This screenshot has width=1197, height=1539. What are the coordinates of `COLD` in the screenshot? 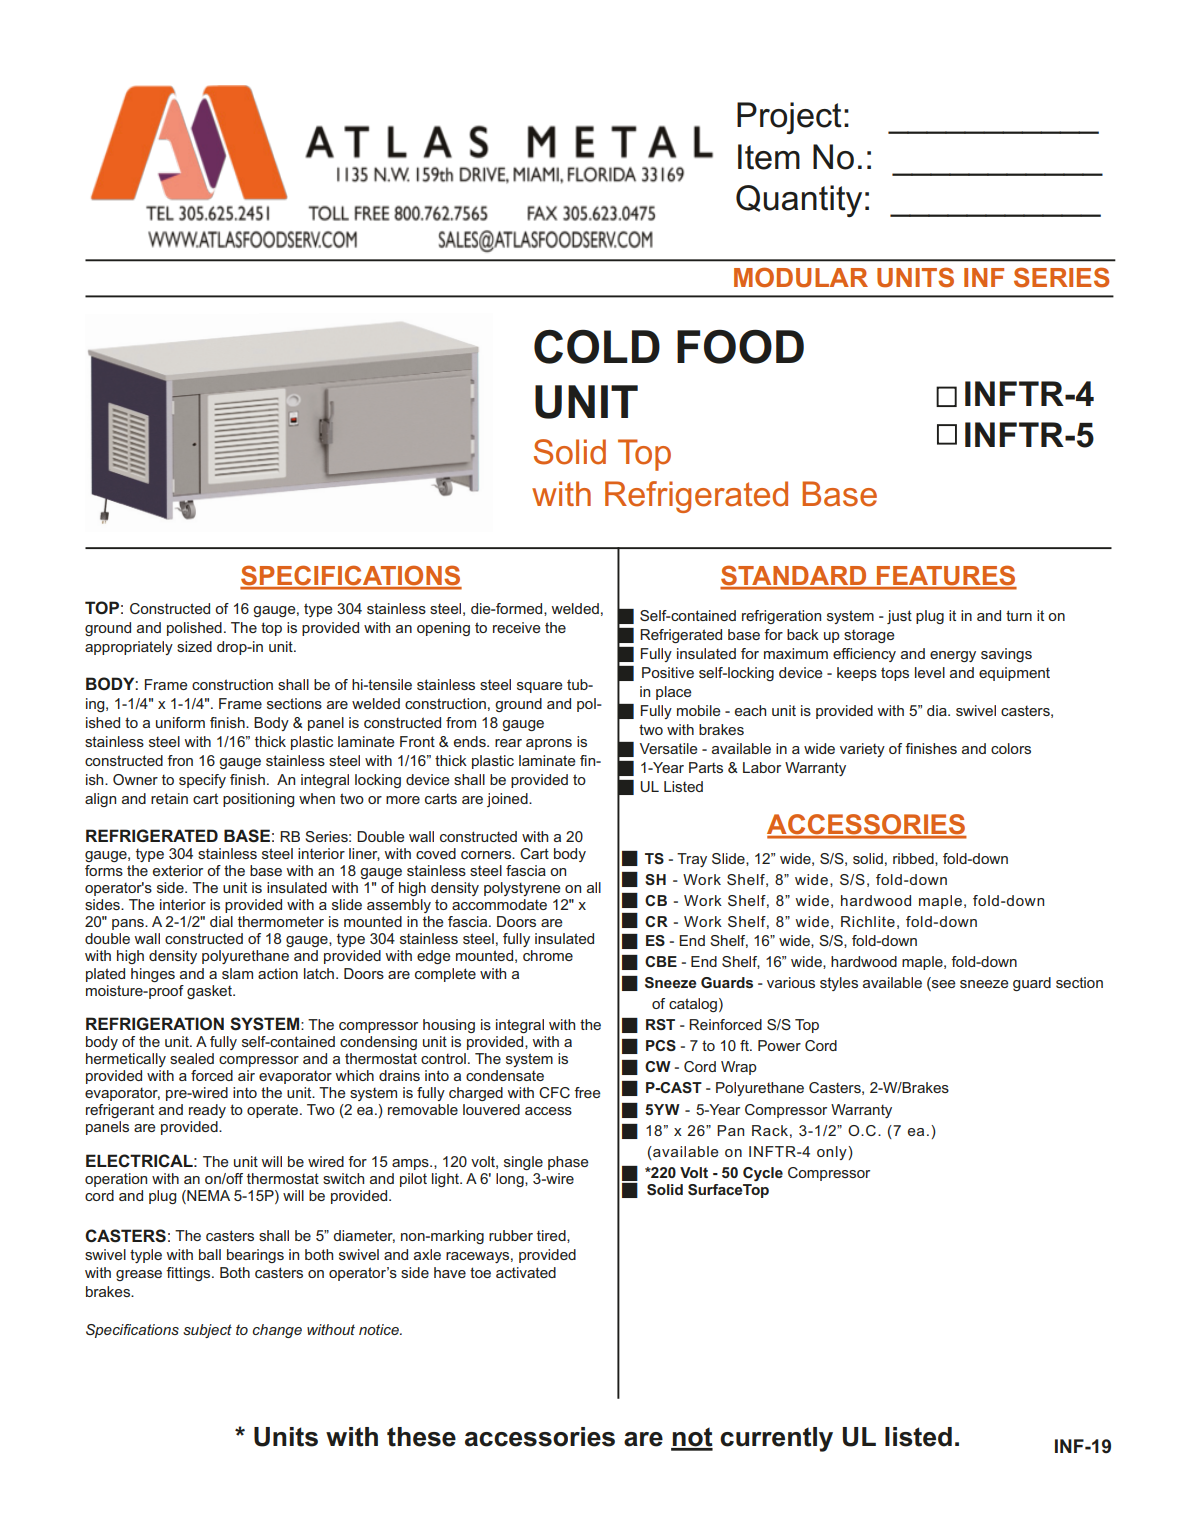 It's located at (597, 347).
